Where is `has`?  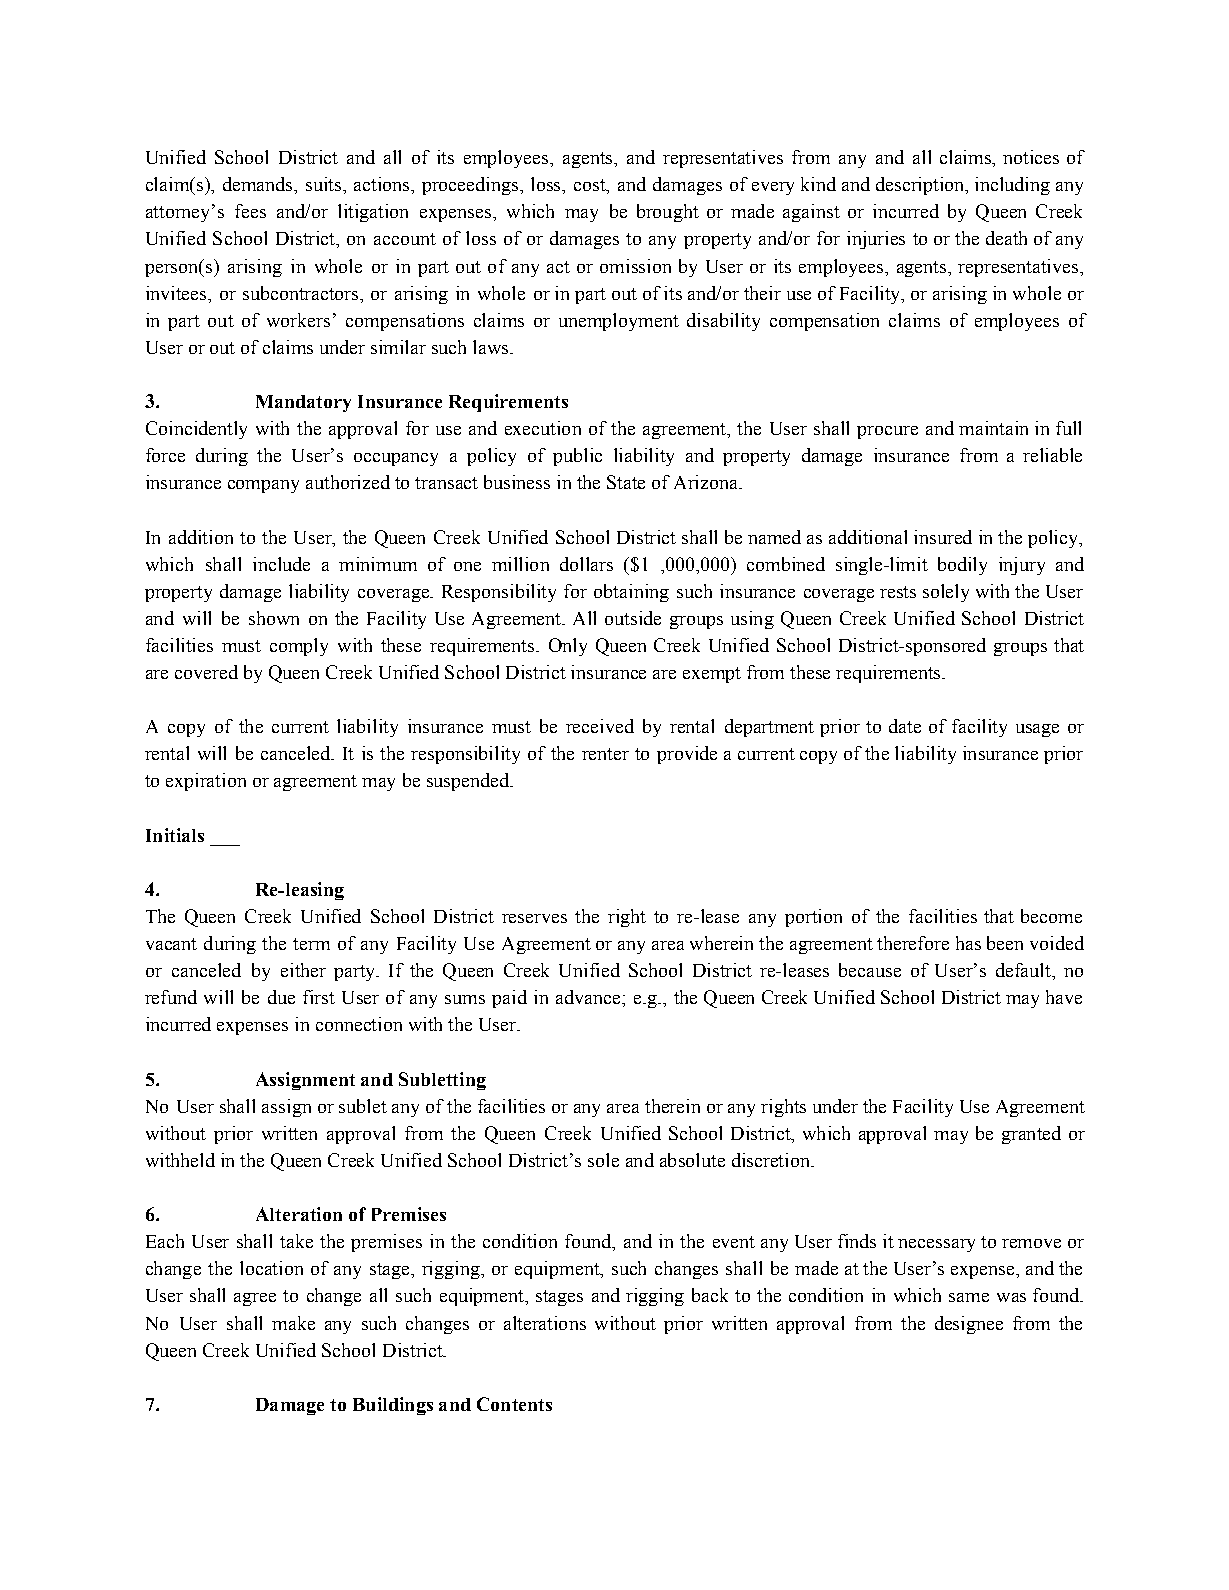
has is located at coordinates (968, 943).
